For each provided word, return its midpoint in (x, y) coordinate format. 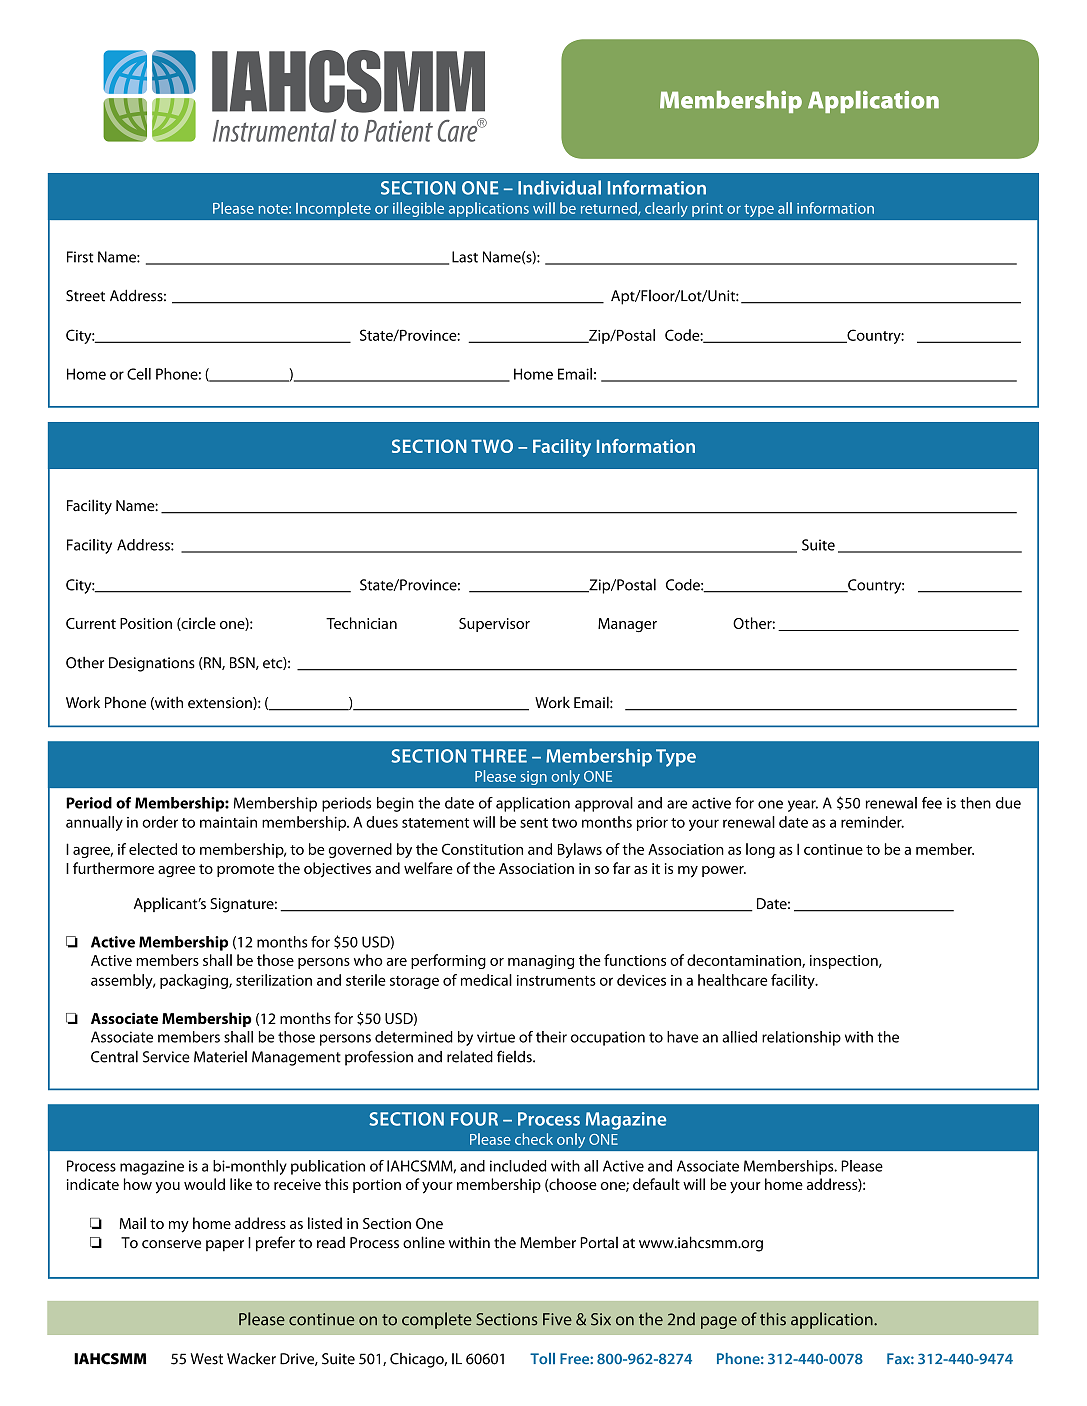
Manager (627, 625)
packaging (195, 981)
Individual (559, 187)
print (707, 210)
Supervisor (494, 625)
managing (541, 962)
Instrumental (274, 130)
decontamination (745, 961)
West (206, 1359)
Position (146, 623)
